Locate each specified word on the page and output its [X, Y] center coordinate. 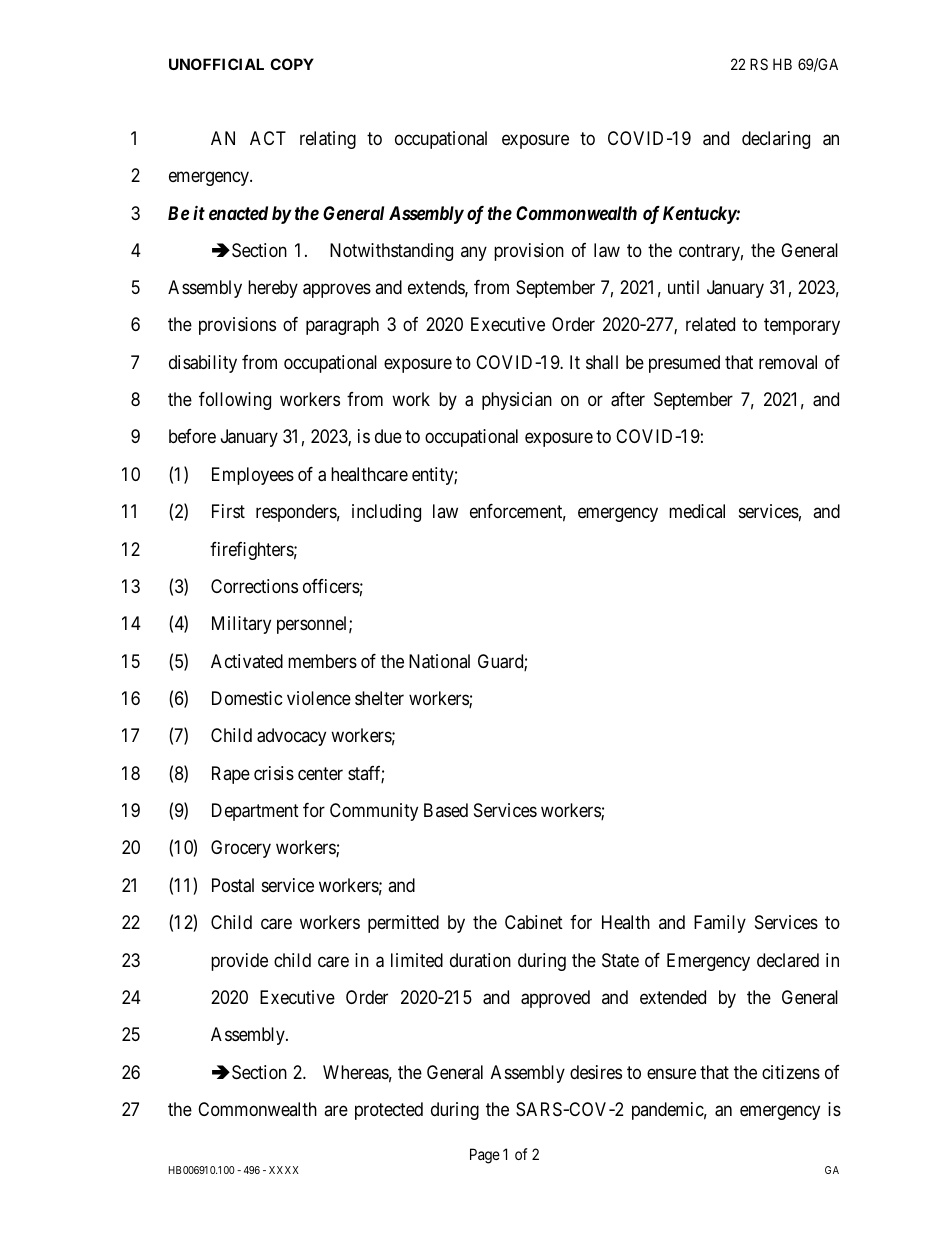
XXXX [284, 1170]
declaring [776, 140]
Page [485, 1156]
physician [517, 401]
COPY [292, 64]
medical [697, 511]
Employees [253, 476]
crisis [274, 773]
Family [720, 924]
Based [446, 810]
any [474, 253]
